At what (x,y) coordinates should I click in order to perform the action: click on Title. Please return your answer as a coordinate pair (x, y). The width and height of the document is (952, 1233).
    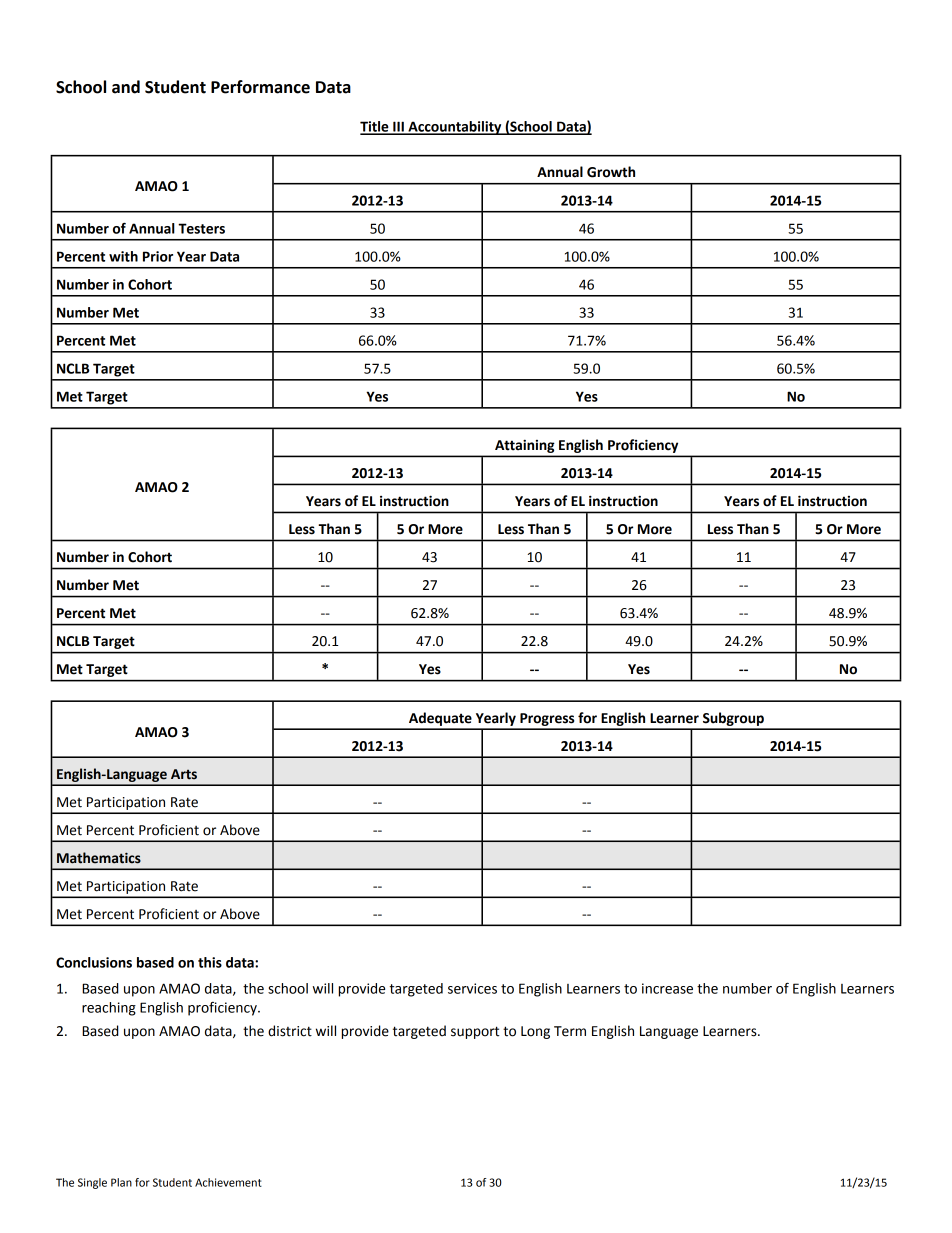
    Looking at the image, I should click on (375, 127).
